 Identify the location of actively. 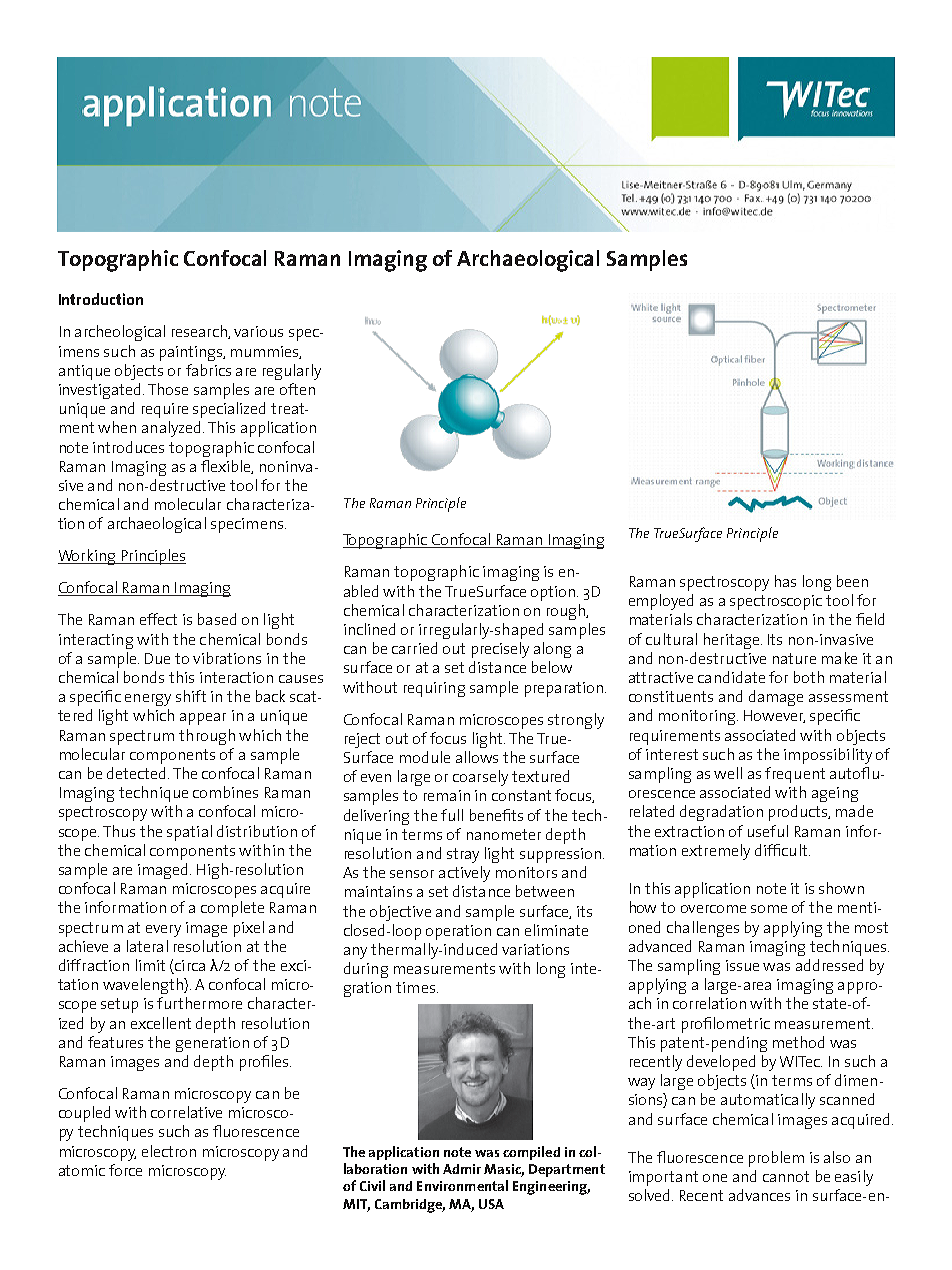
(464, 874).
